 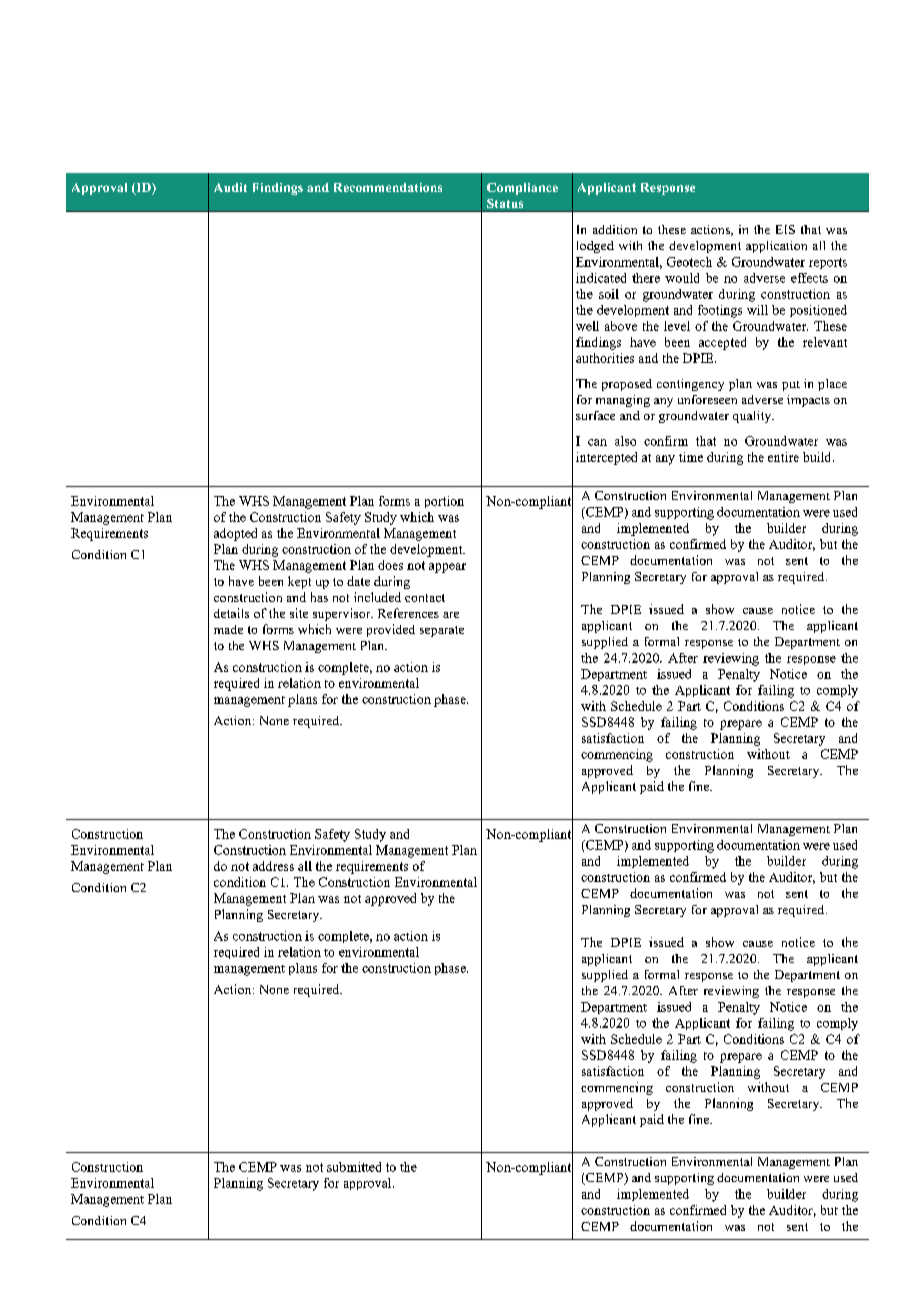 I want to click on site, so click(x=299, y=613).
